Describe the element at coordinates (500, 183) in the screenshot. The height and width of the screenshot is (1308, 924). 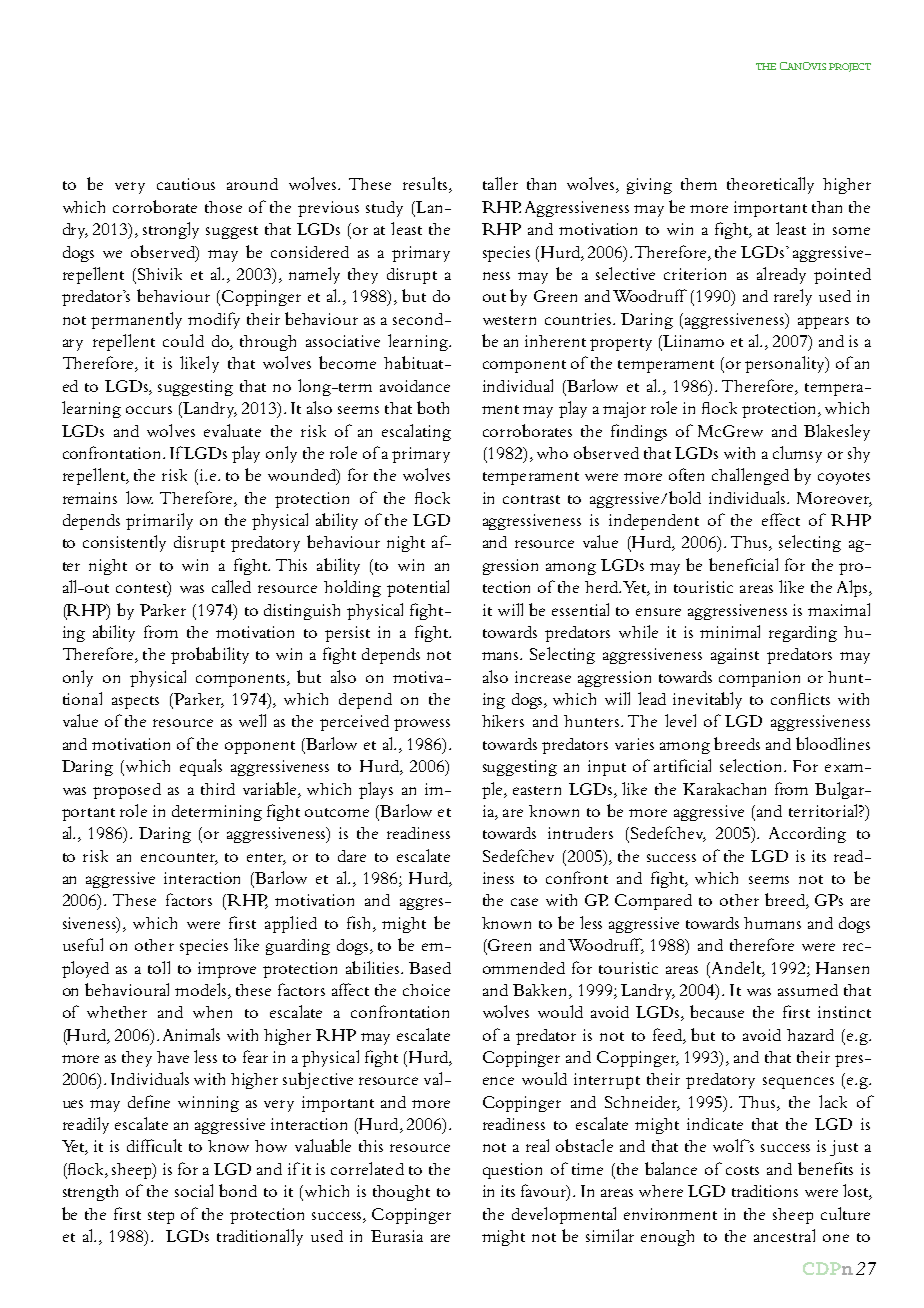
I see `taller` at that location.
